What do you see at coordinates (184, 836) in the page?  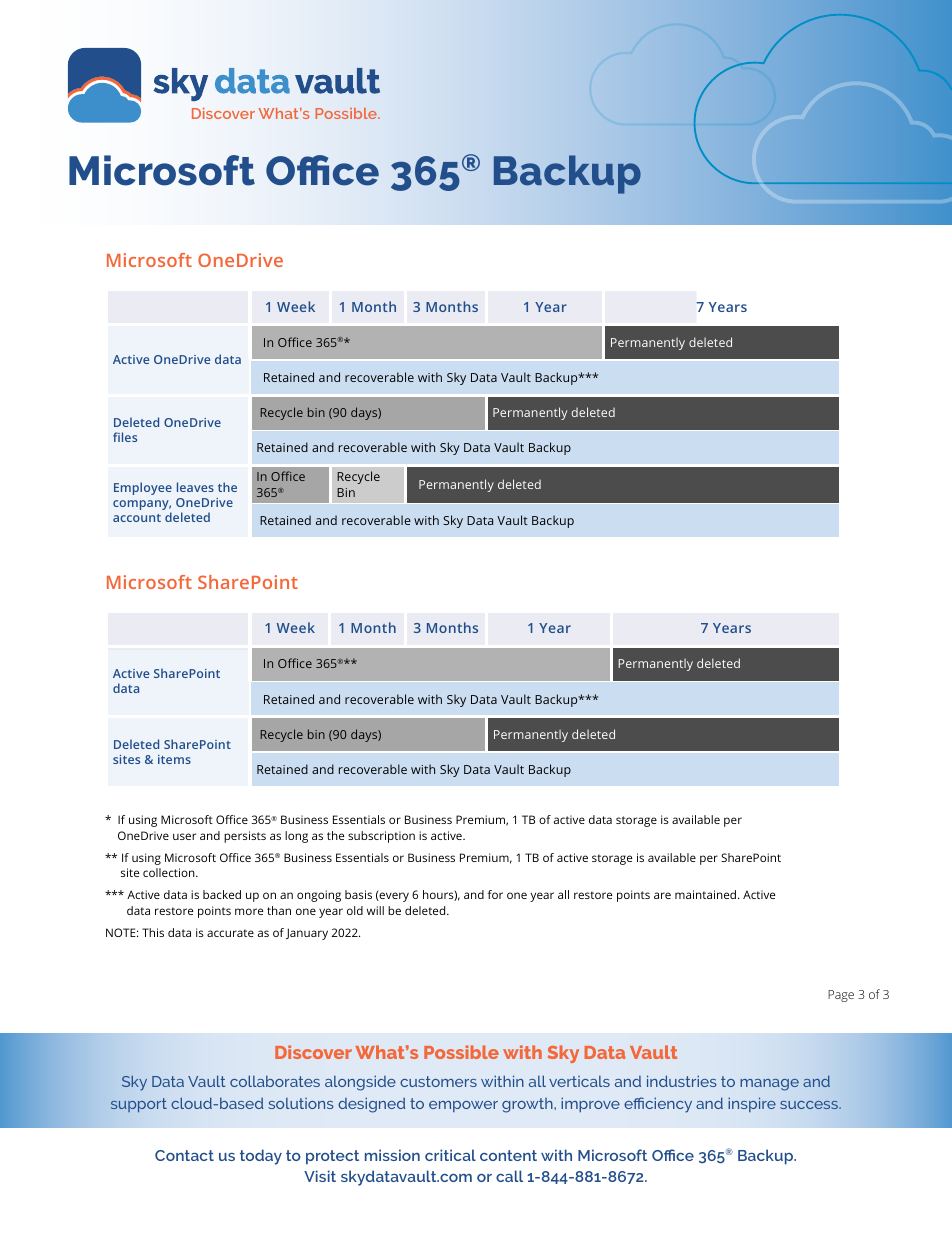 I see `user` at bounding box center [184, 836].
